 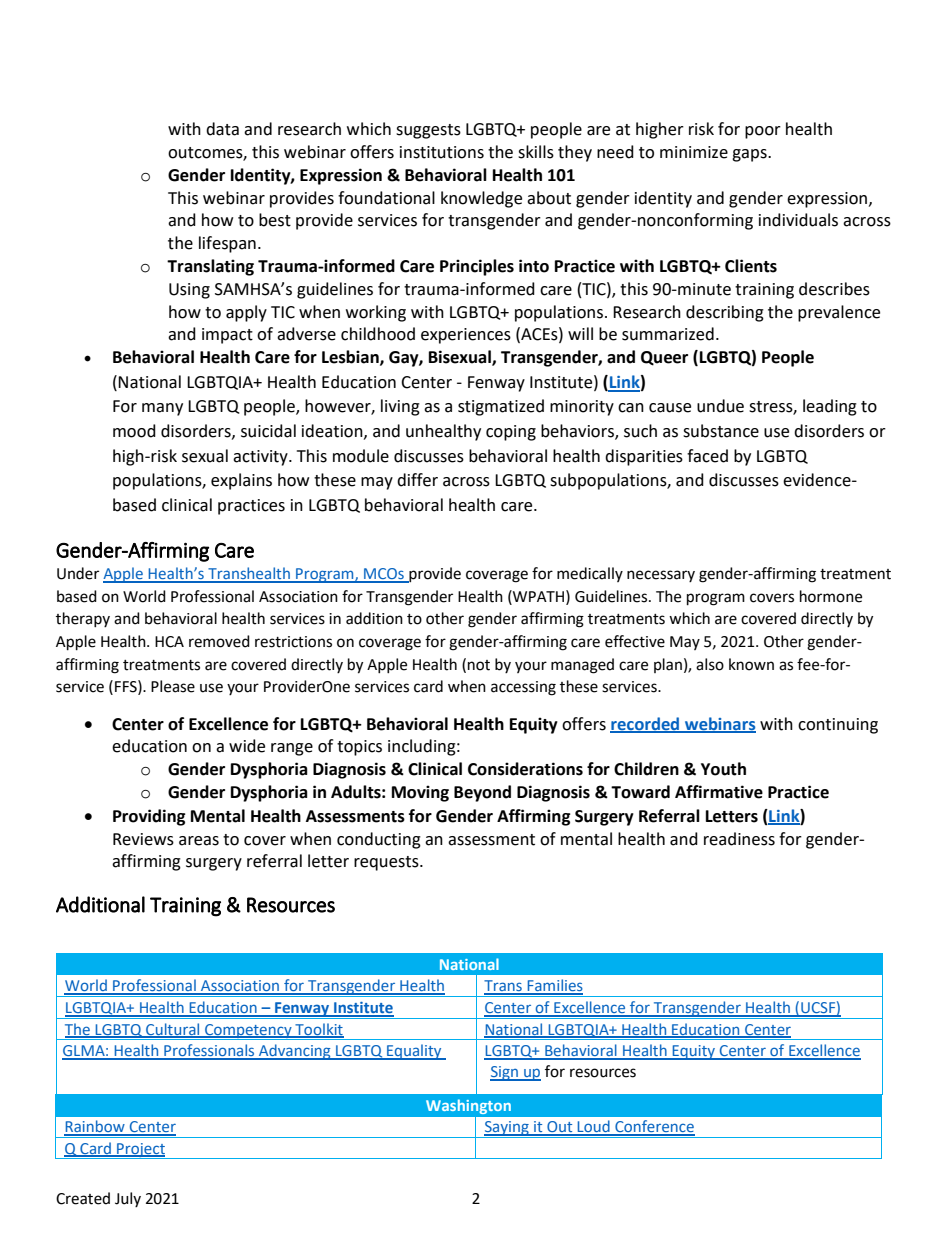 I want to click on stigmatized, so click(x=501, y=407).
